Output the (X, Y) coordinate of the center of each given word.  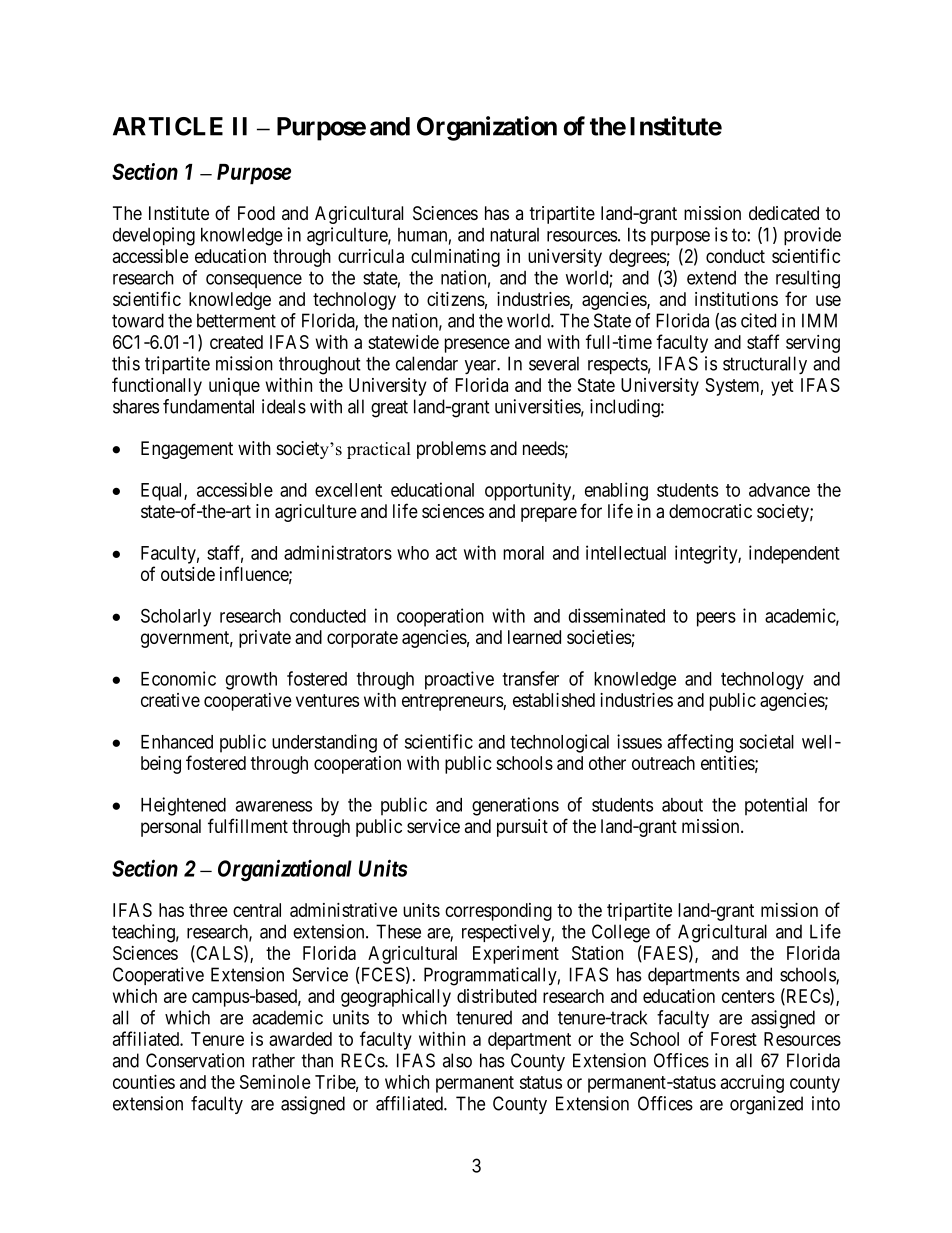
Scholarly (176, 617)
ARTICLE (168, 126)
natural (514, 235)
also (457, 1060)
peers (716, 619)
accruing (752, 1083)
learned (534, 637)
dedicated (784, 213)
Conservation (195, 1060)
